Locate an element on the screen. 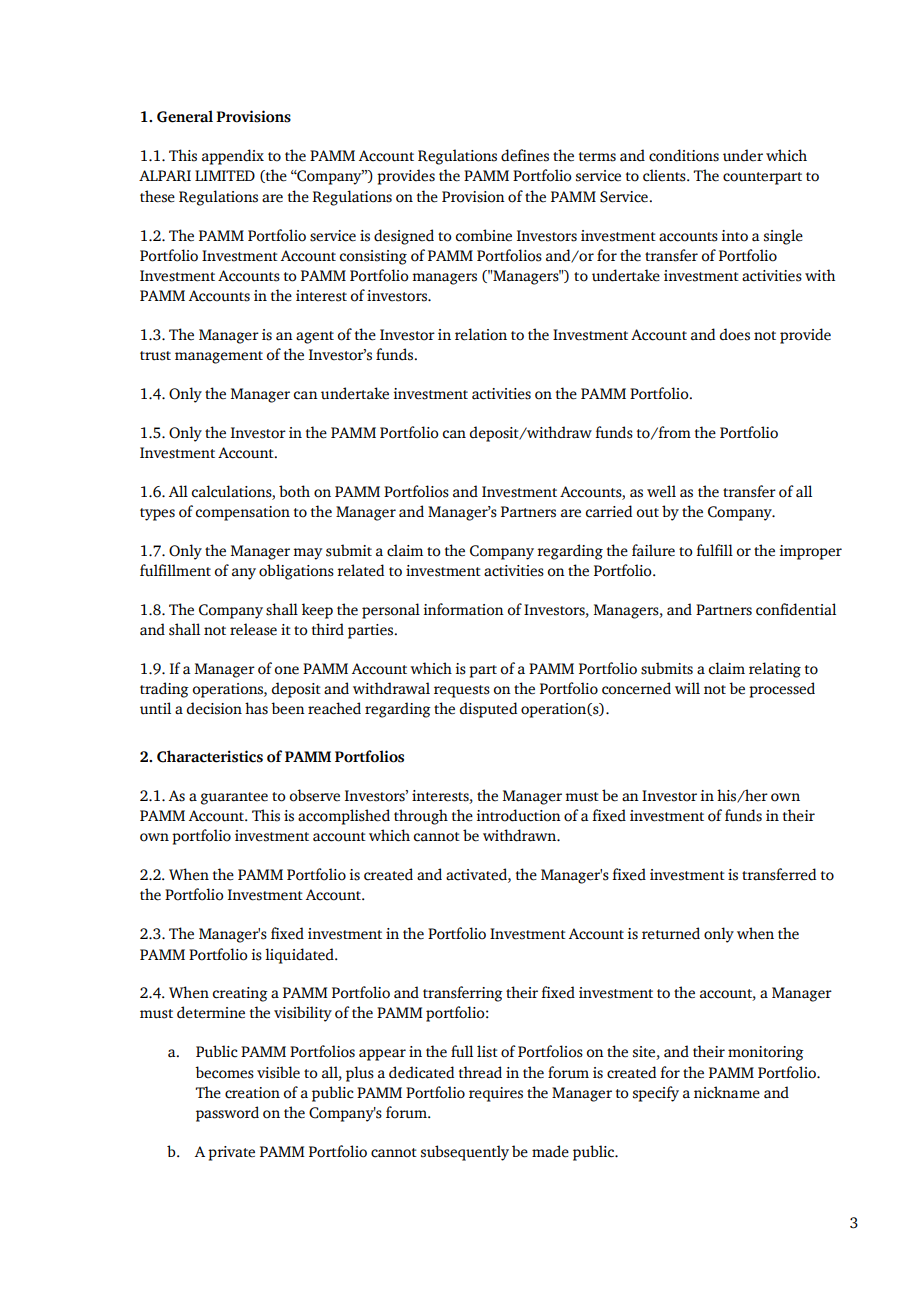 This screenshot has width=924, height=1308. defines is located at coordinates (525, 155).
